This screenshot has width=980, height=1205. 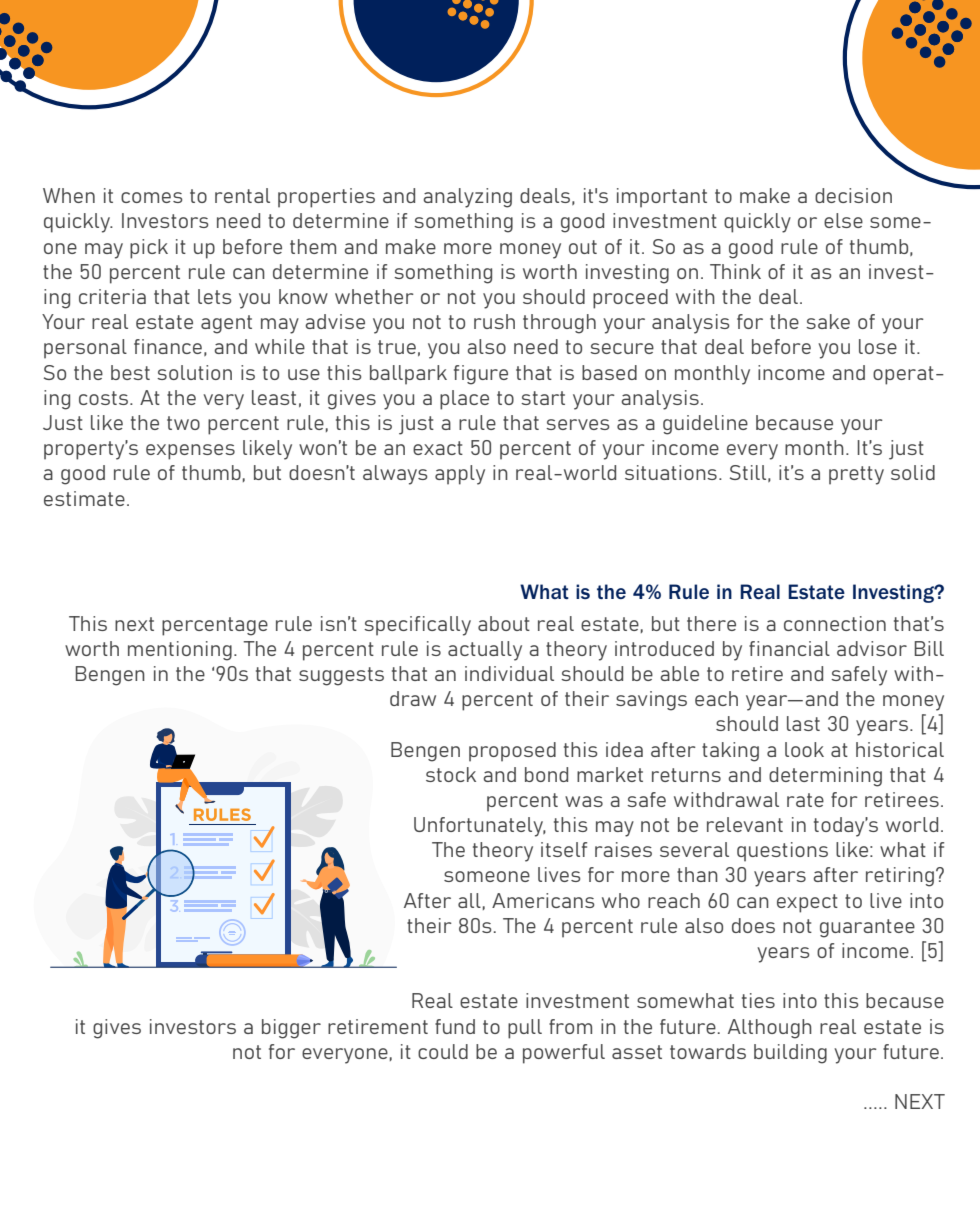 What do you see at coordinates (504, 623) in the screenshot?
I see `about` at bounding box center [504, 623].
